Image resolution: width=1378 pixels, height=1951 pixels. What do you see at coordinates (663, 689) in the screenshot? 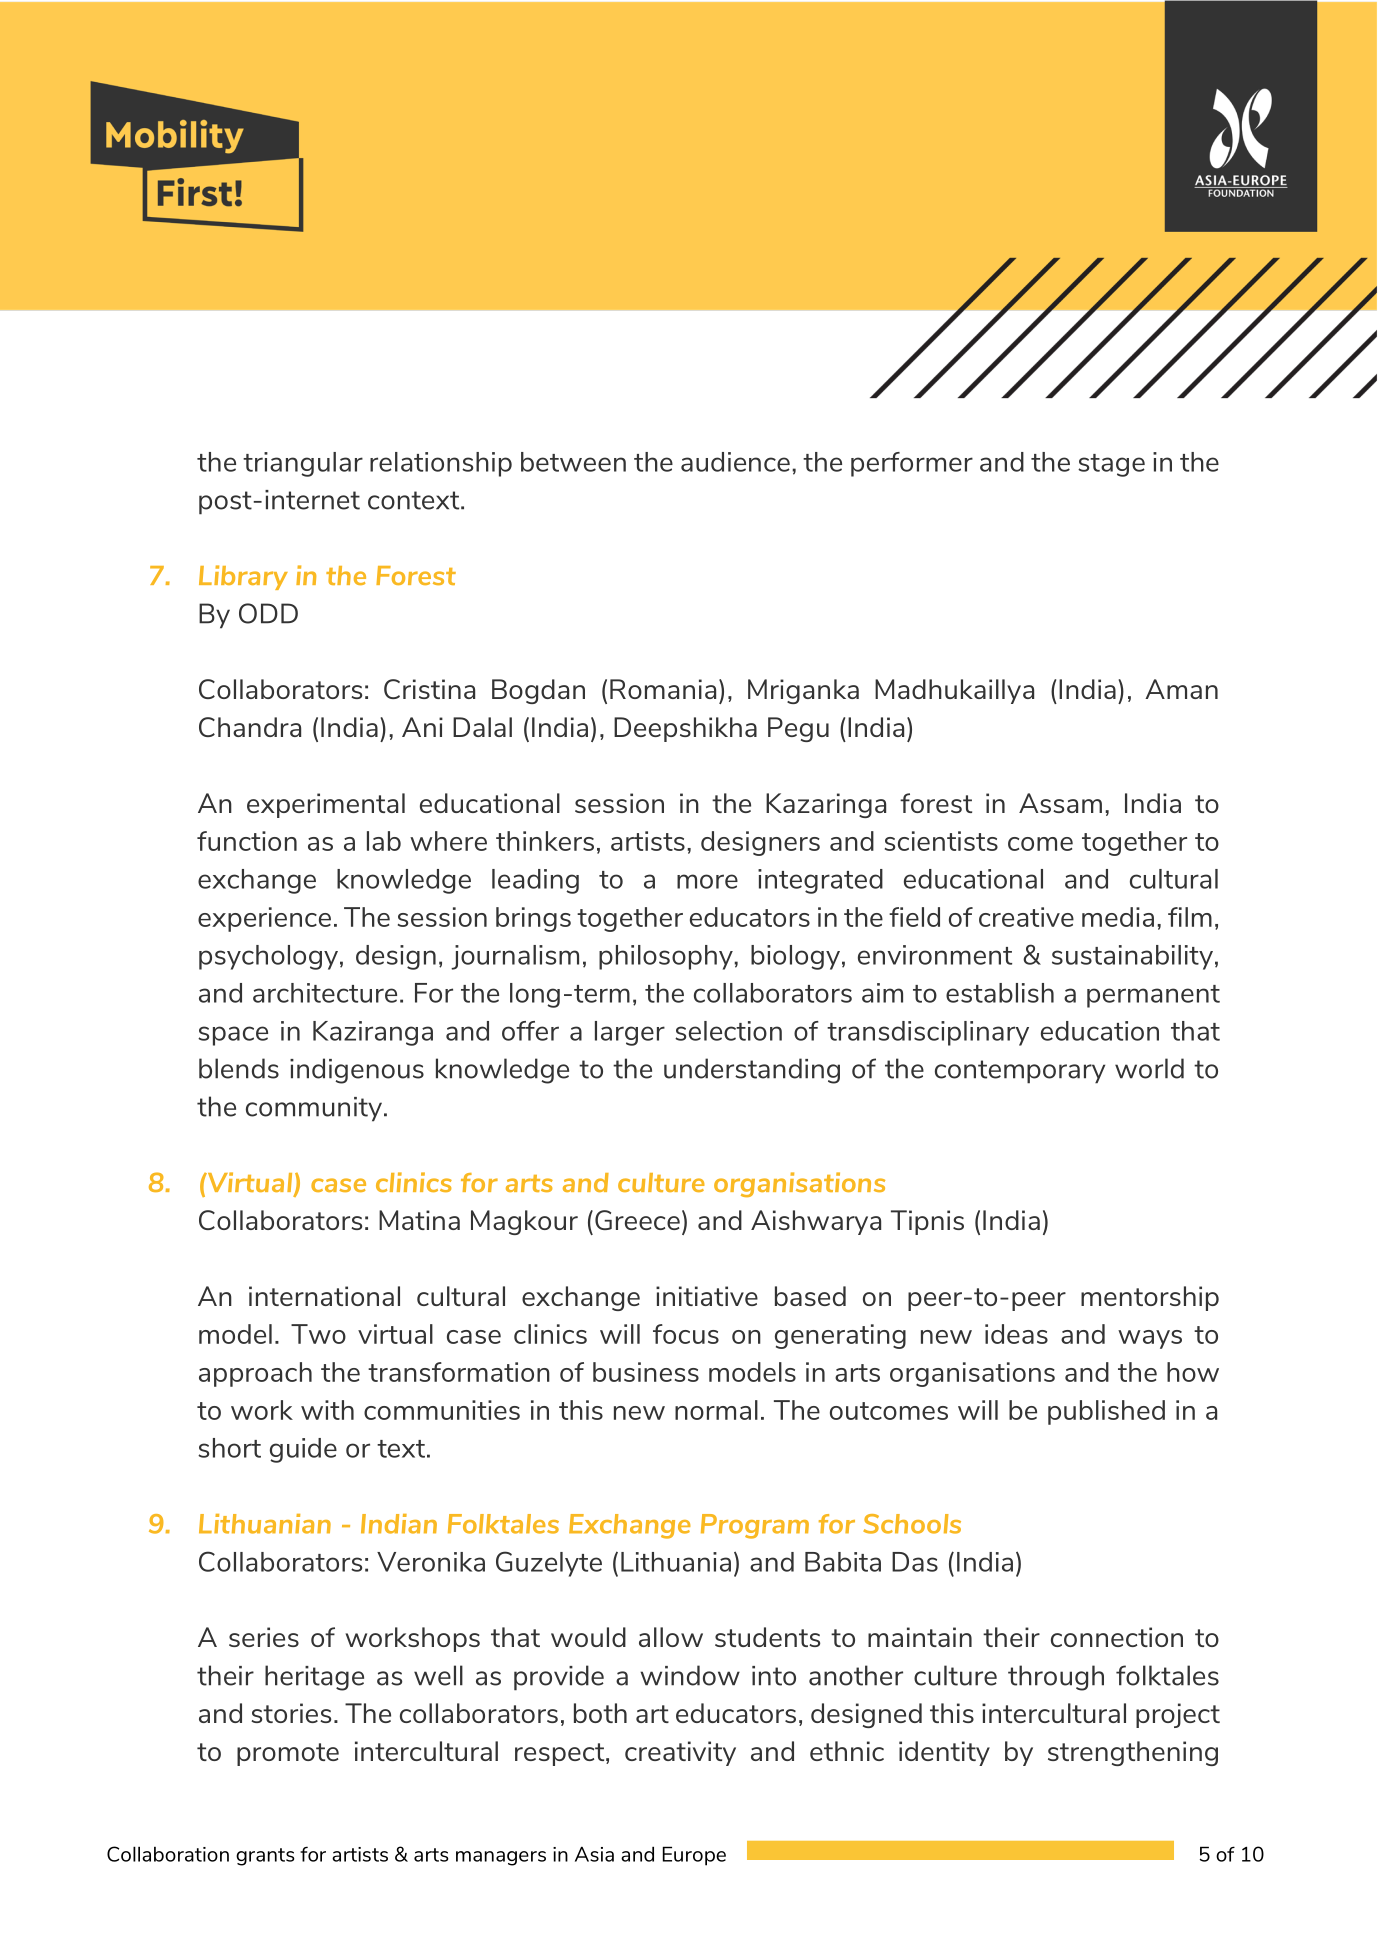
I see `Romania` at bounding box center [663, 689].
